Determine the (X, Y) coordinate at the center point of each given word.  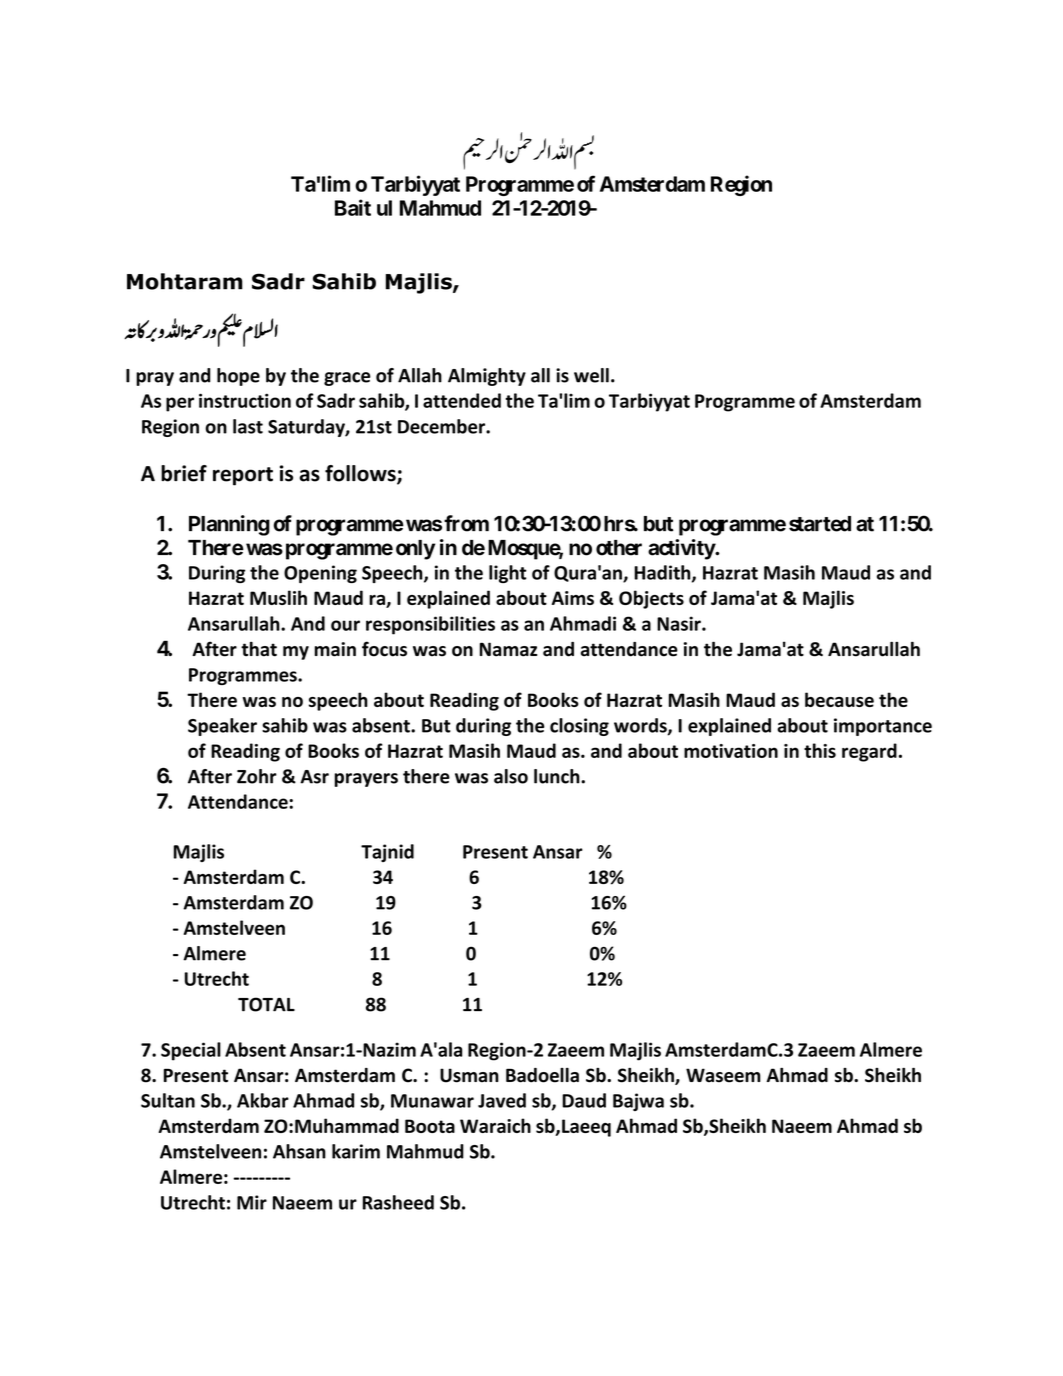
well (591, 375)
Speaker (222, 727)
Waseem (723, 1075)
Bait (353, 207)
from (466, 523)
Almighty (487, 377)
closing (579, 727)
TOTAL (266, 1004)
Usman (469, 1075)
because (839, 699)
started (820, 524)
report (243, 476)
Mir (252, 1202)
